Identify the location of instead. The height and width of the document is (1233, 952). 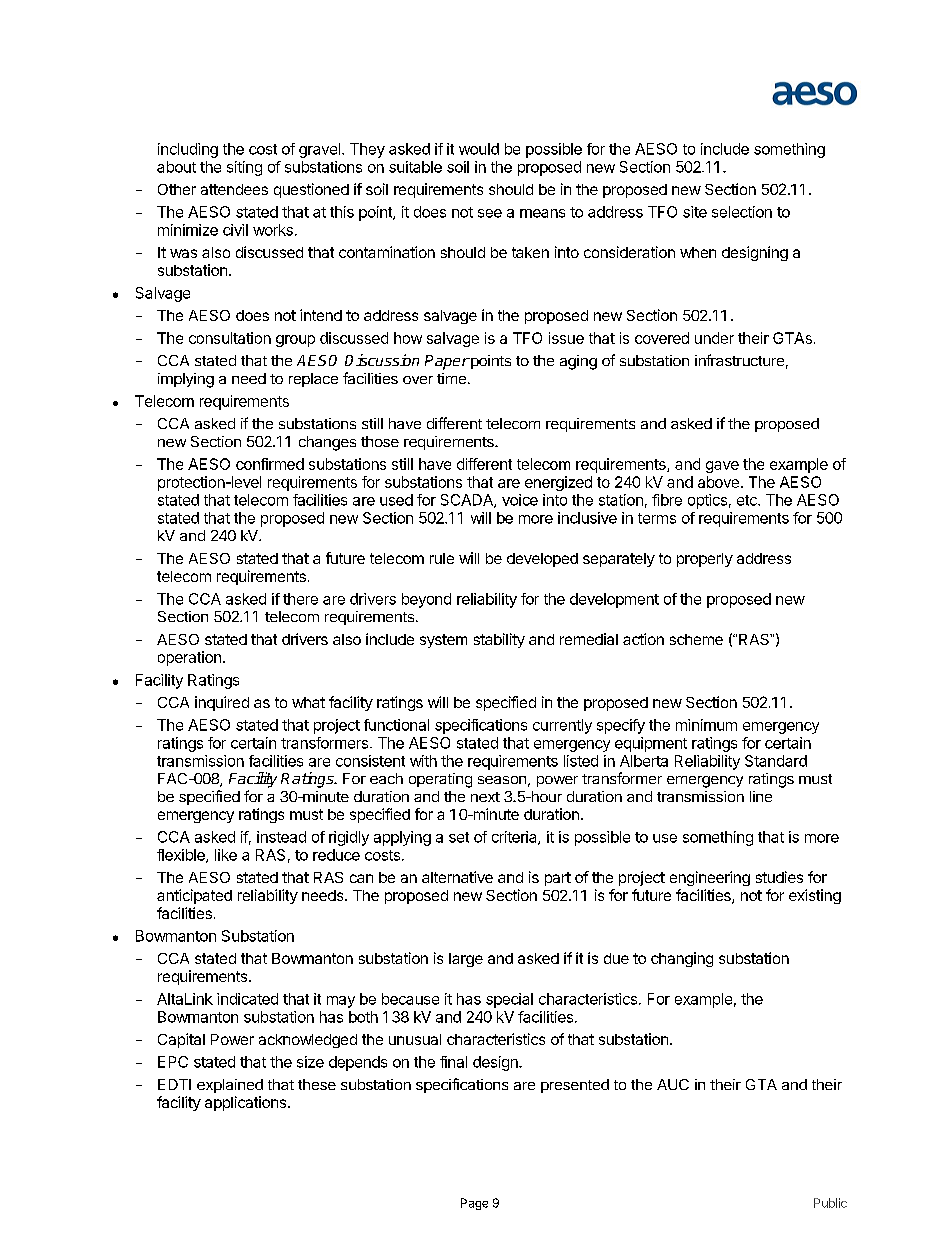
(281, 837).
